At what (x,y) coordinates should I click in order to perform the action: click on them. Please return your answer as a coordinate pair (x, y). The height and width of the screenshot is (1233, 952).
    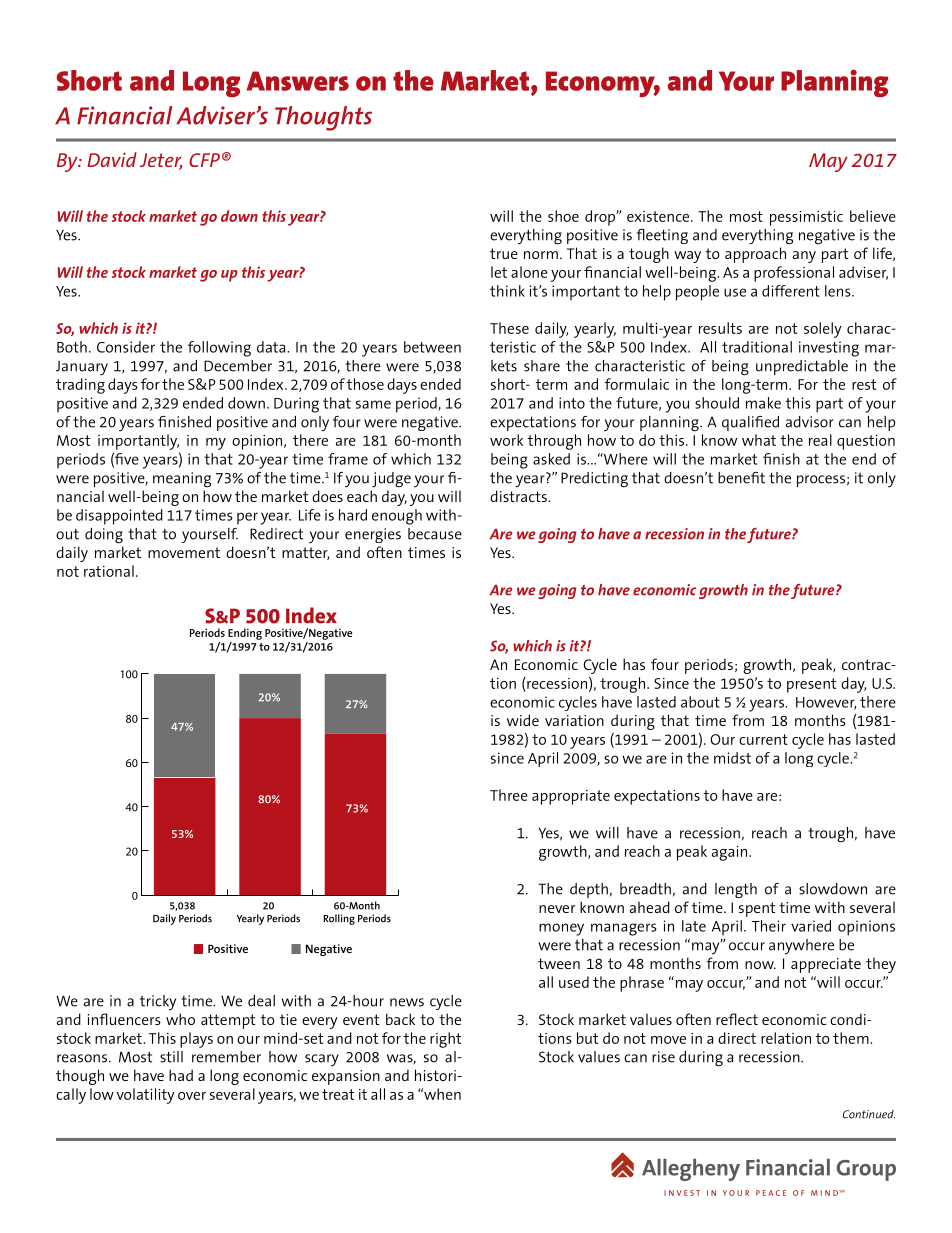
    Looking at the image, I should click on (851, 1038).
